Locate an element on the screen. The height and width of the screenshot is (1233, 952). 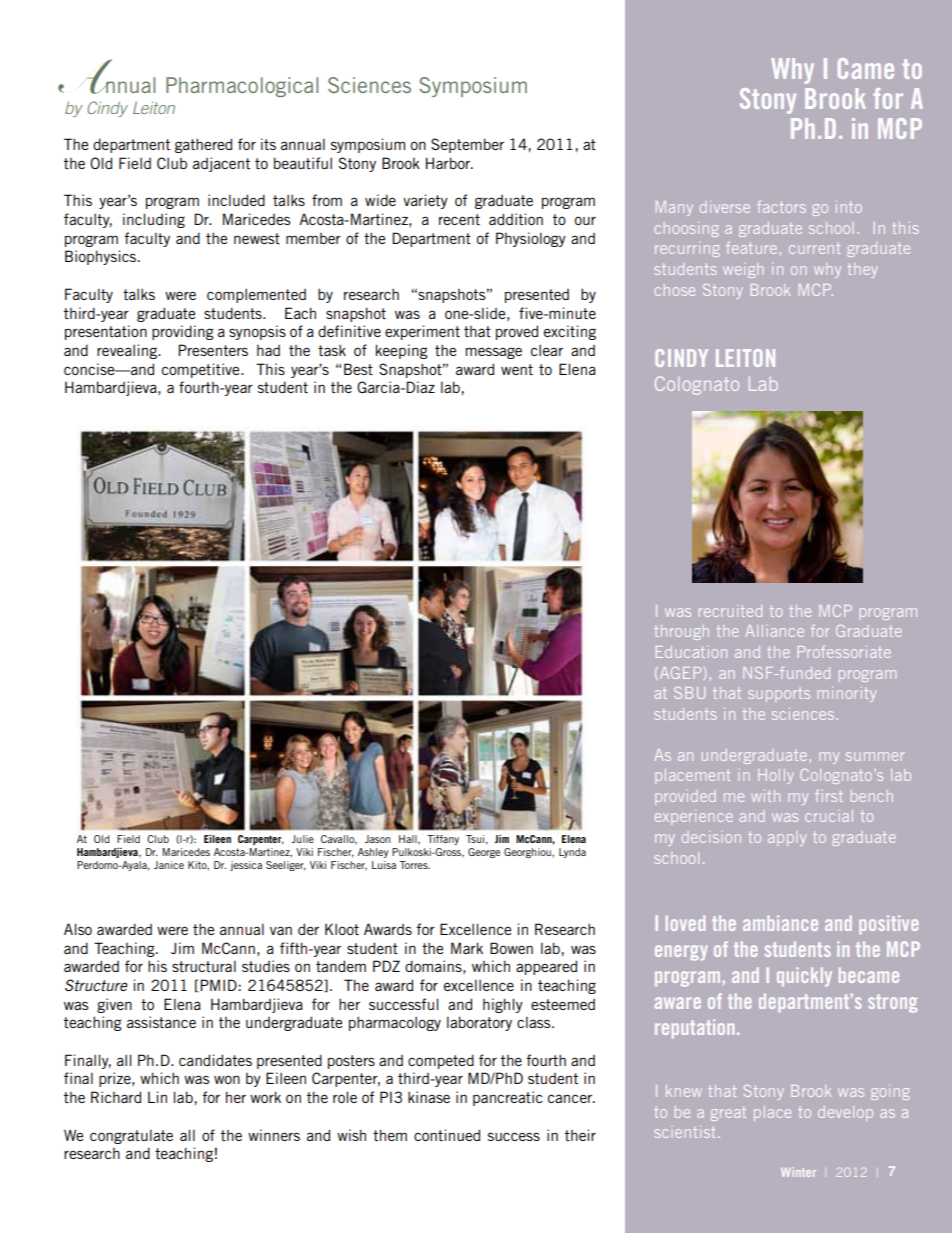
Alliance is located at coordinates (774, 631).
